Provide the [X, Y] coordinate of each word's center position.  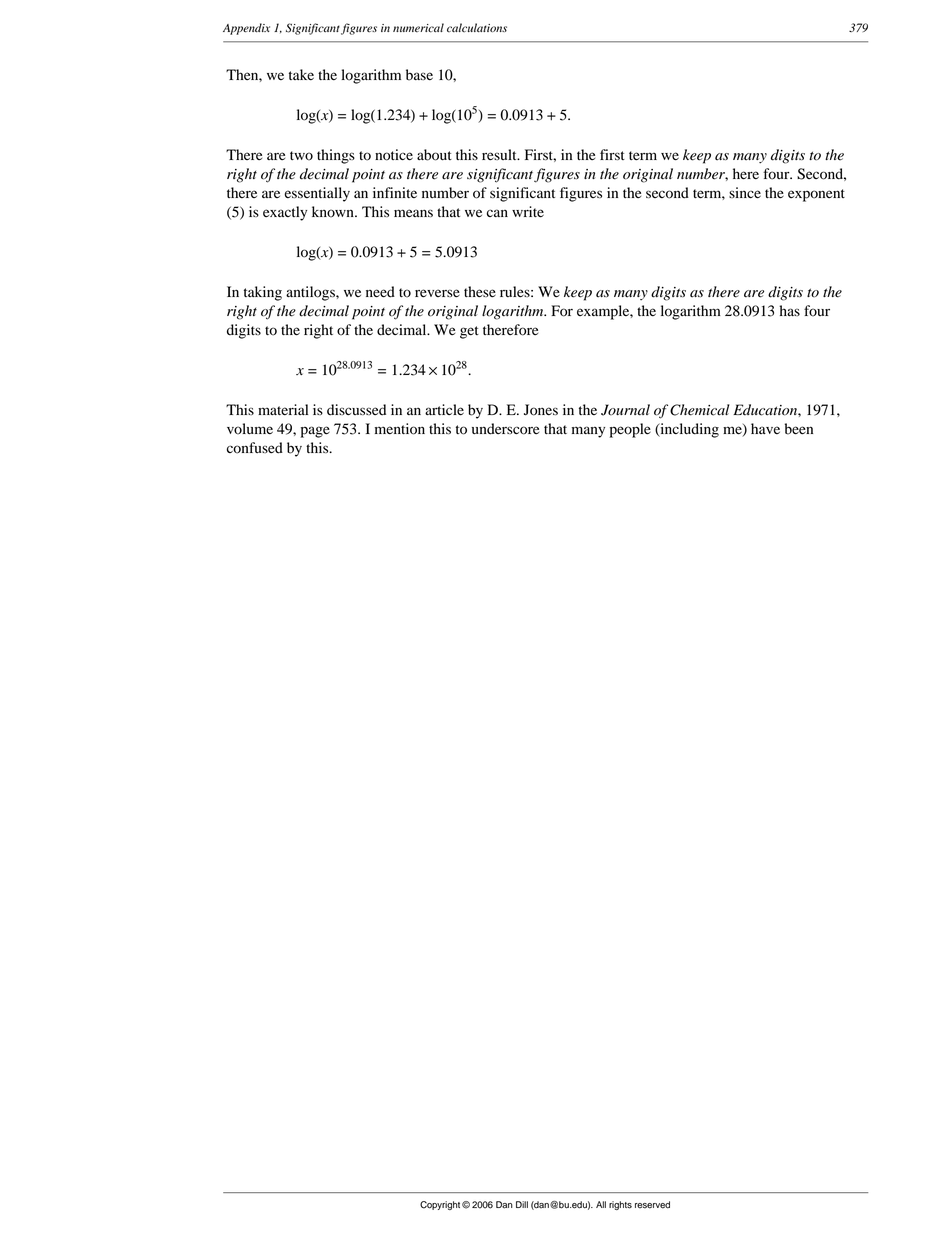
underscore [505, 429]
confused [255, 448]
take [301, 74]
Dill [522, 1204]
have [765, 428]
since [745, 193]
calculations [477, 27]
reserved [652, 1205]
